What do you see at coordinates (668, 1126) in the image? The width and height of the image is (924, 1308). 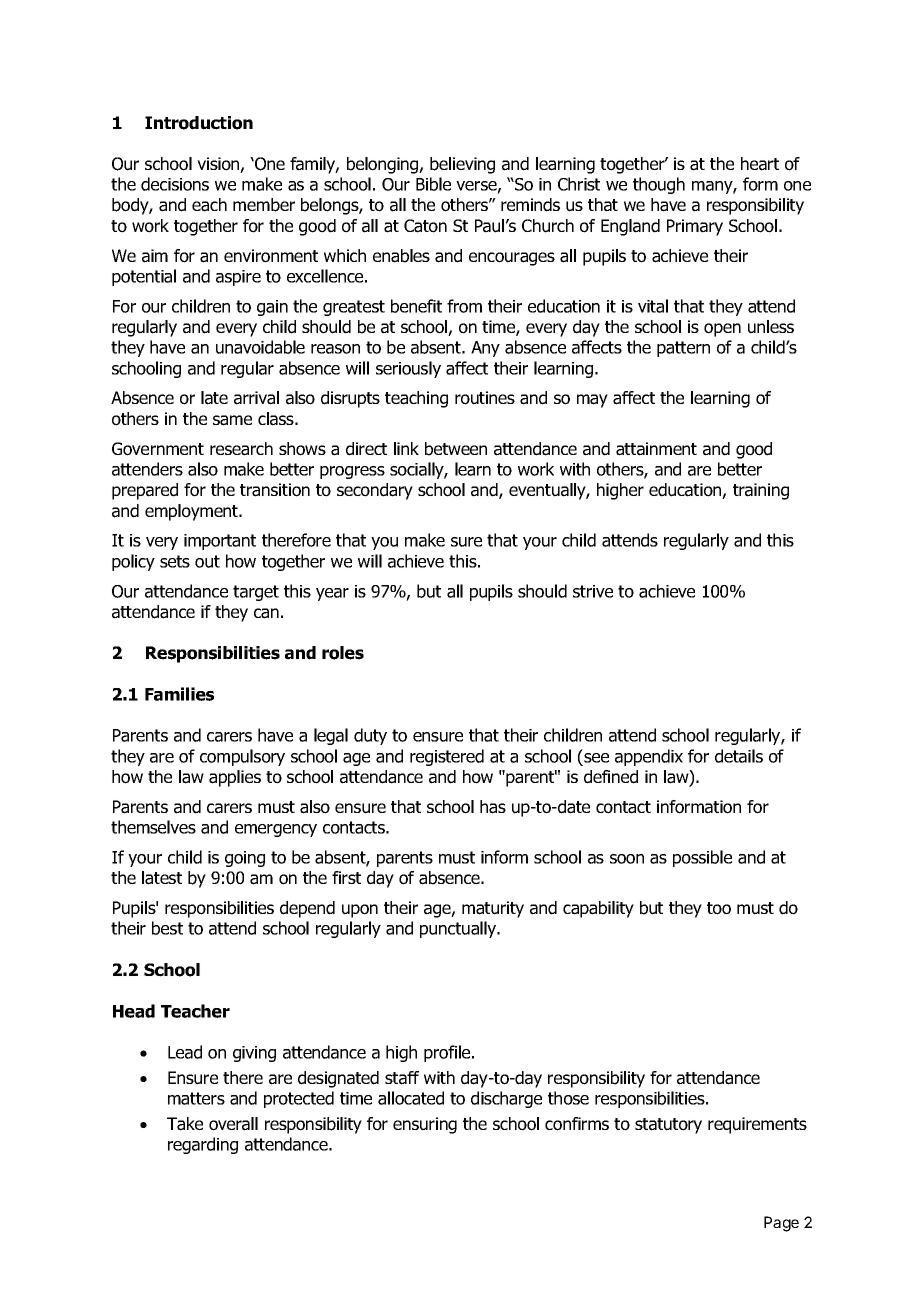 I see `statutory` at bounding box center [668, 1126].
